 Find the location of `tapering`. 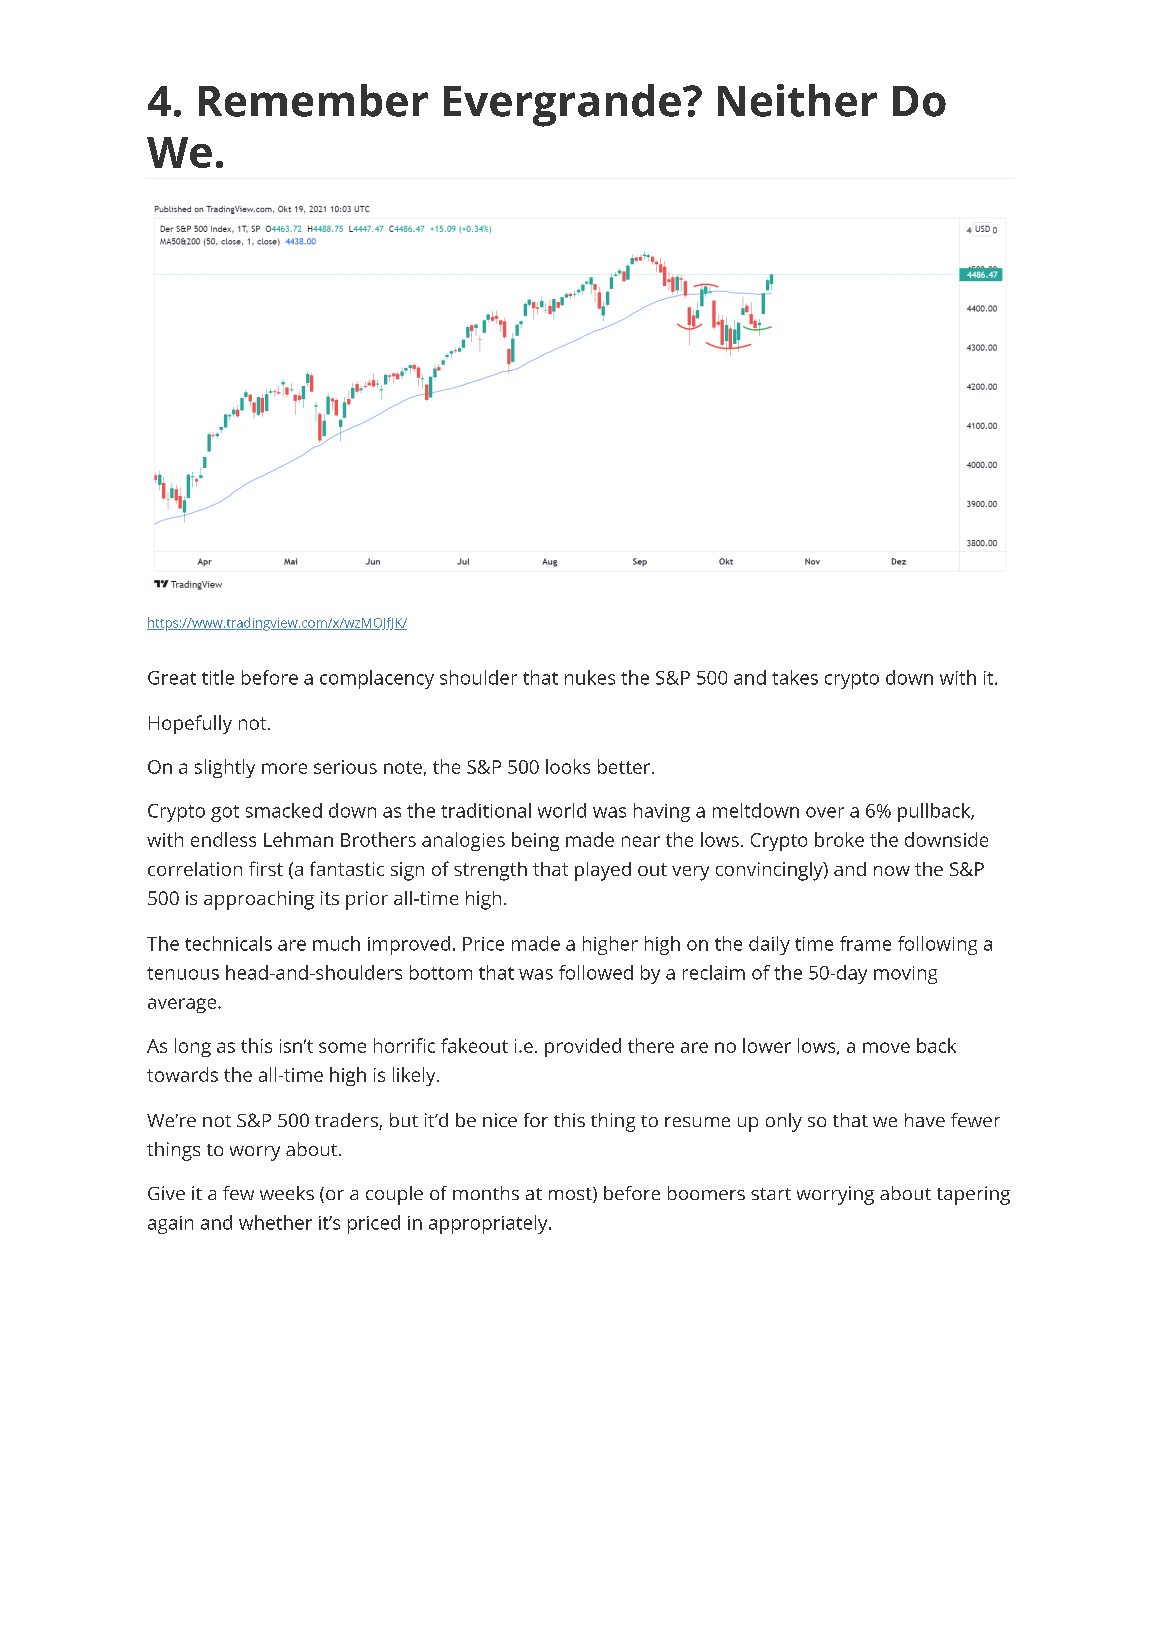

tapering is located at coordinates (973, 1195).
